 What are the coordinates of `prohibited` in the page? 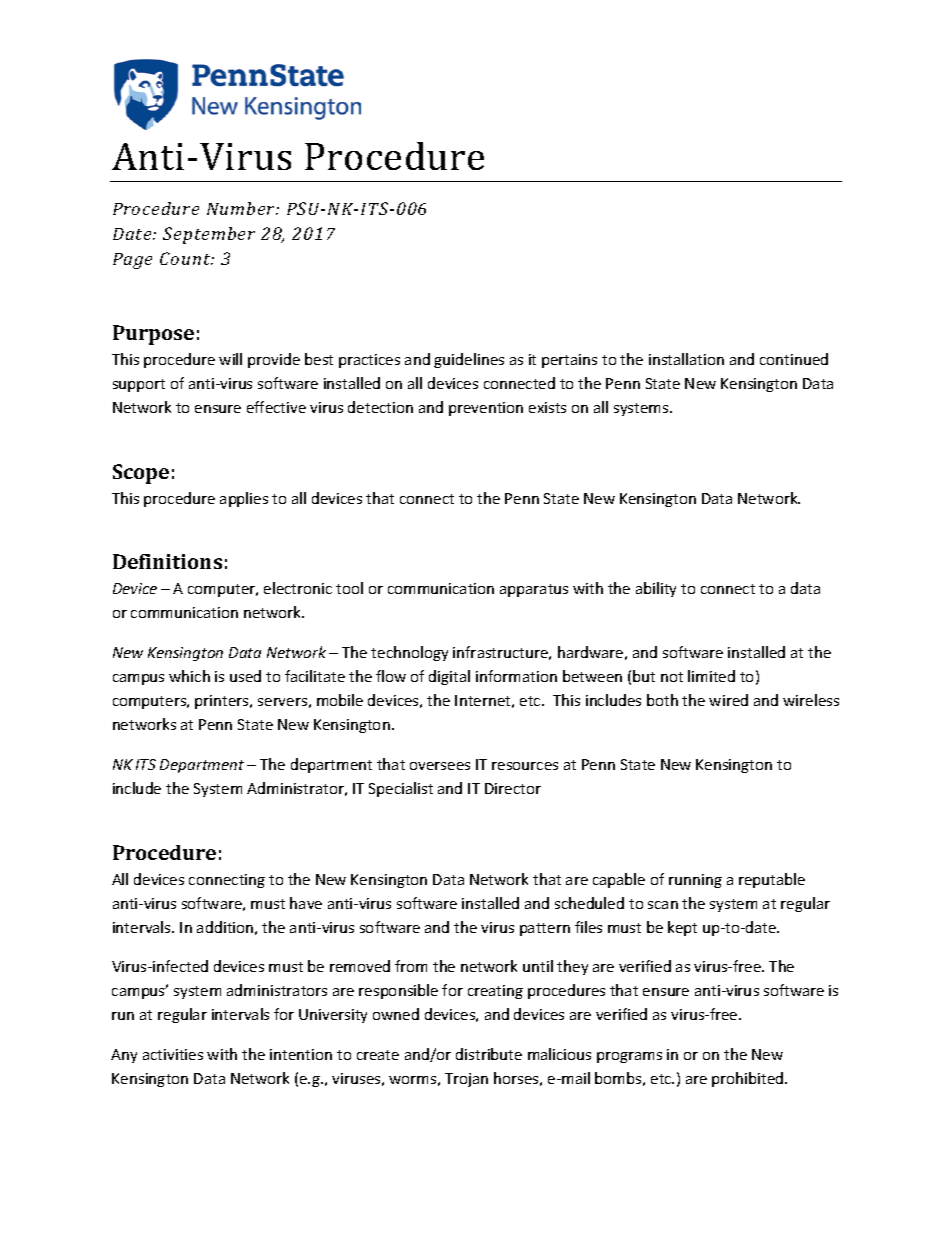 It's located at (749, 1079).
